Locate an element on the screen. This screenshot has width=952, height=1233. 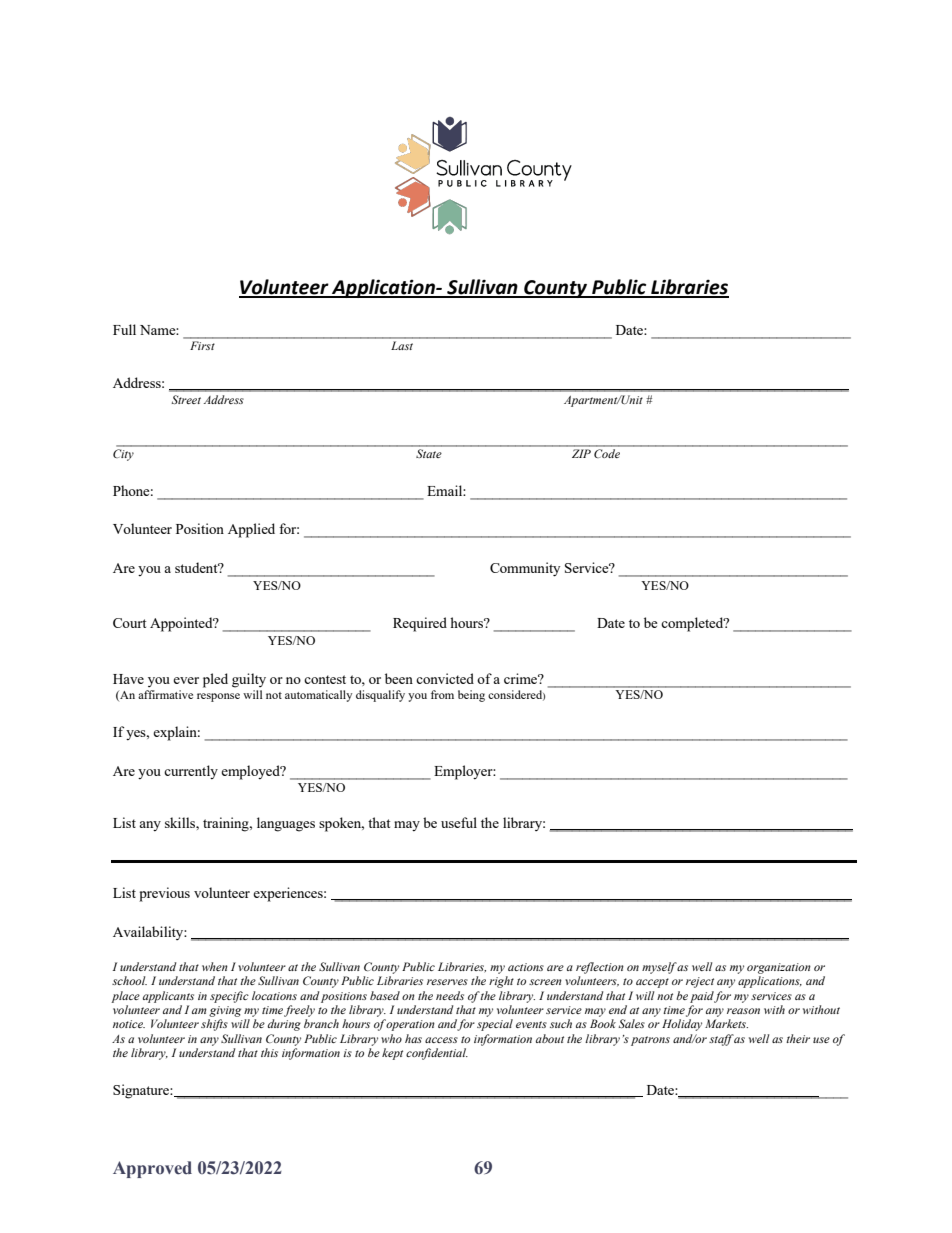
Street is located at coordinates (186, 399).
